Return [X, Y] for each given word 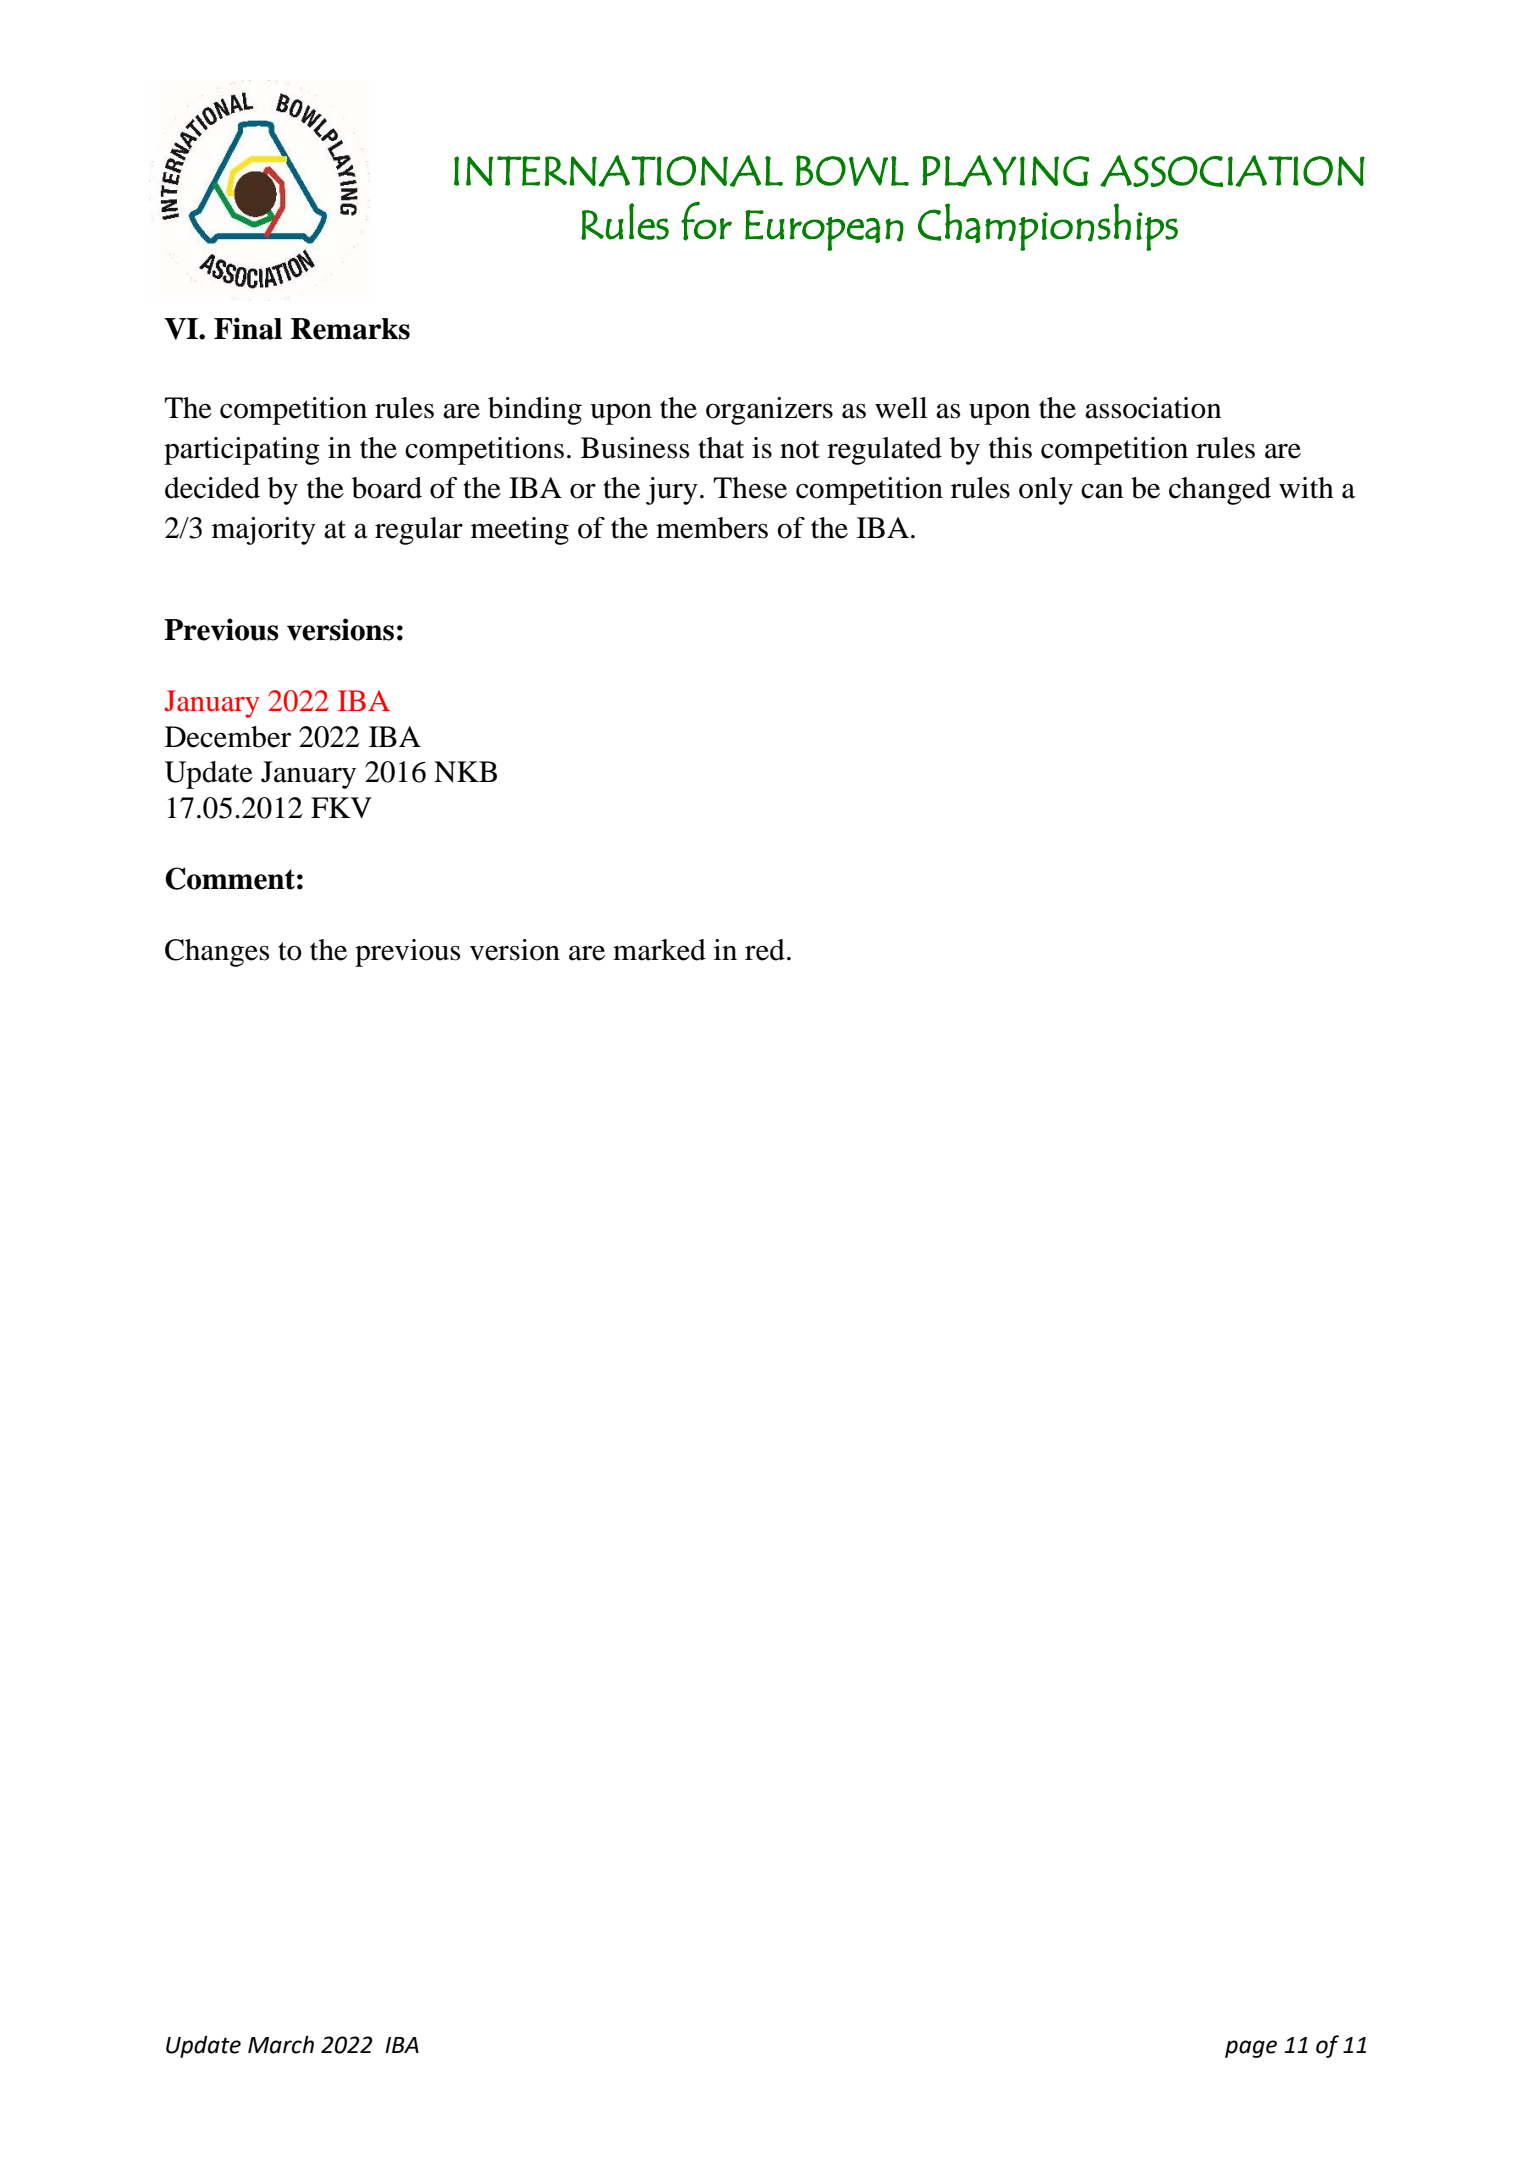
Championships [1048, 227]
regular [419, 531]
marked [659, 950]
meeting [520, 531]
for [706, 221]
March [281, 2044]
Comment [230, 878]
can [1102, 491]
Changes [217, 953]
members [712, 528]
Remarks [350, 329]
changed [1220, 491]
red [765, 950]
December [228, 737]
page [1251, 2049]
